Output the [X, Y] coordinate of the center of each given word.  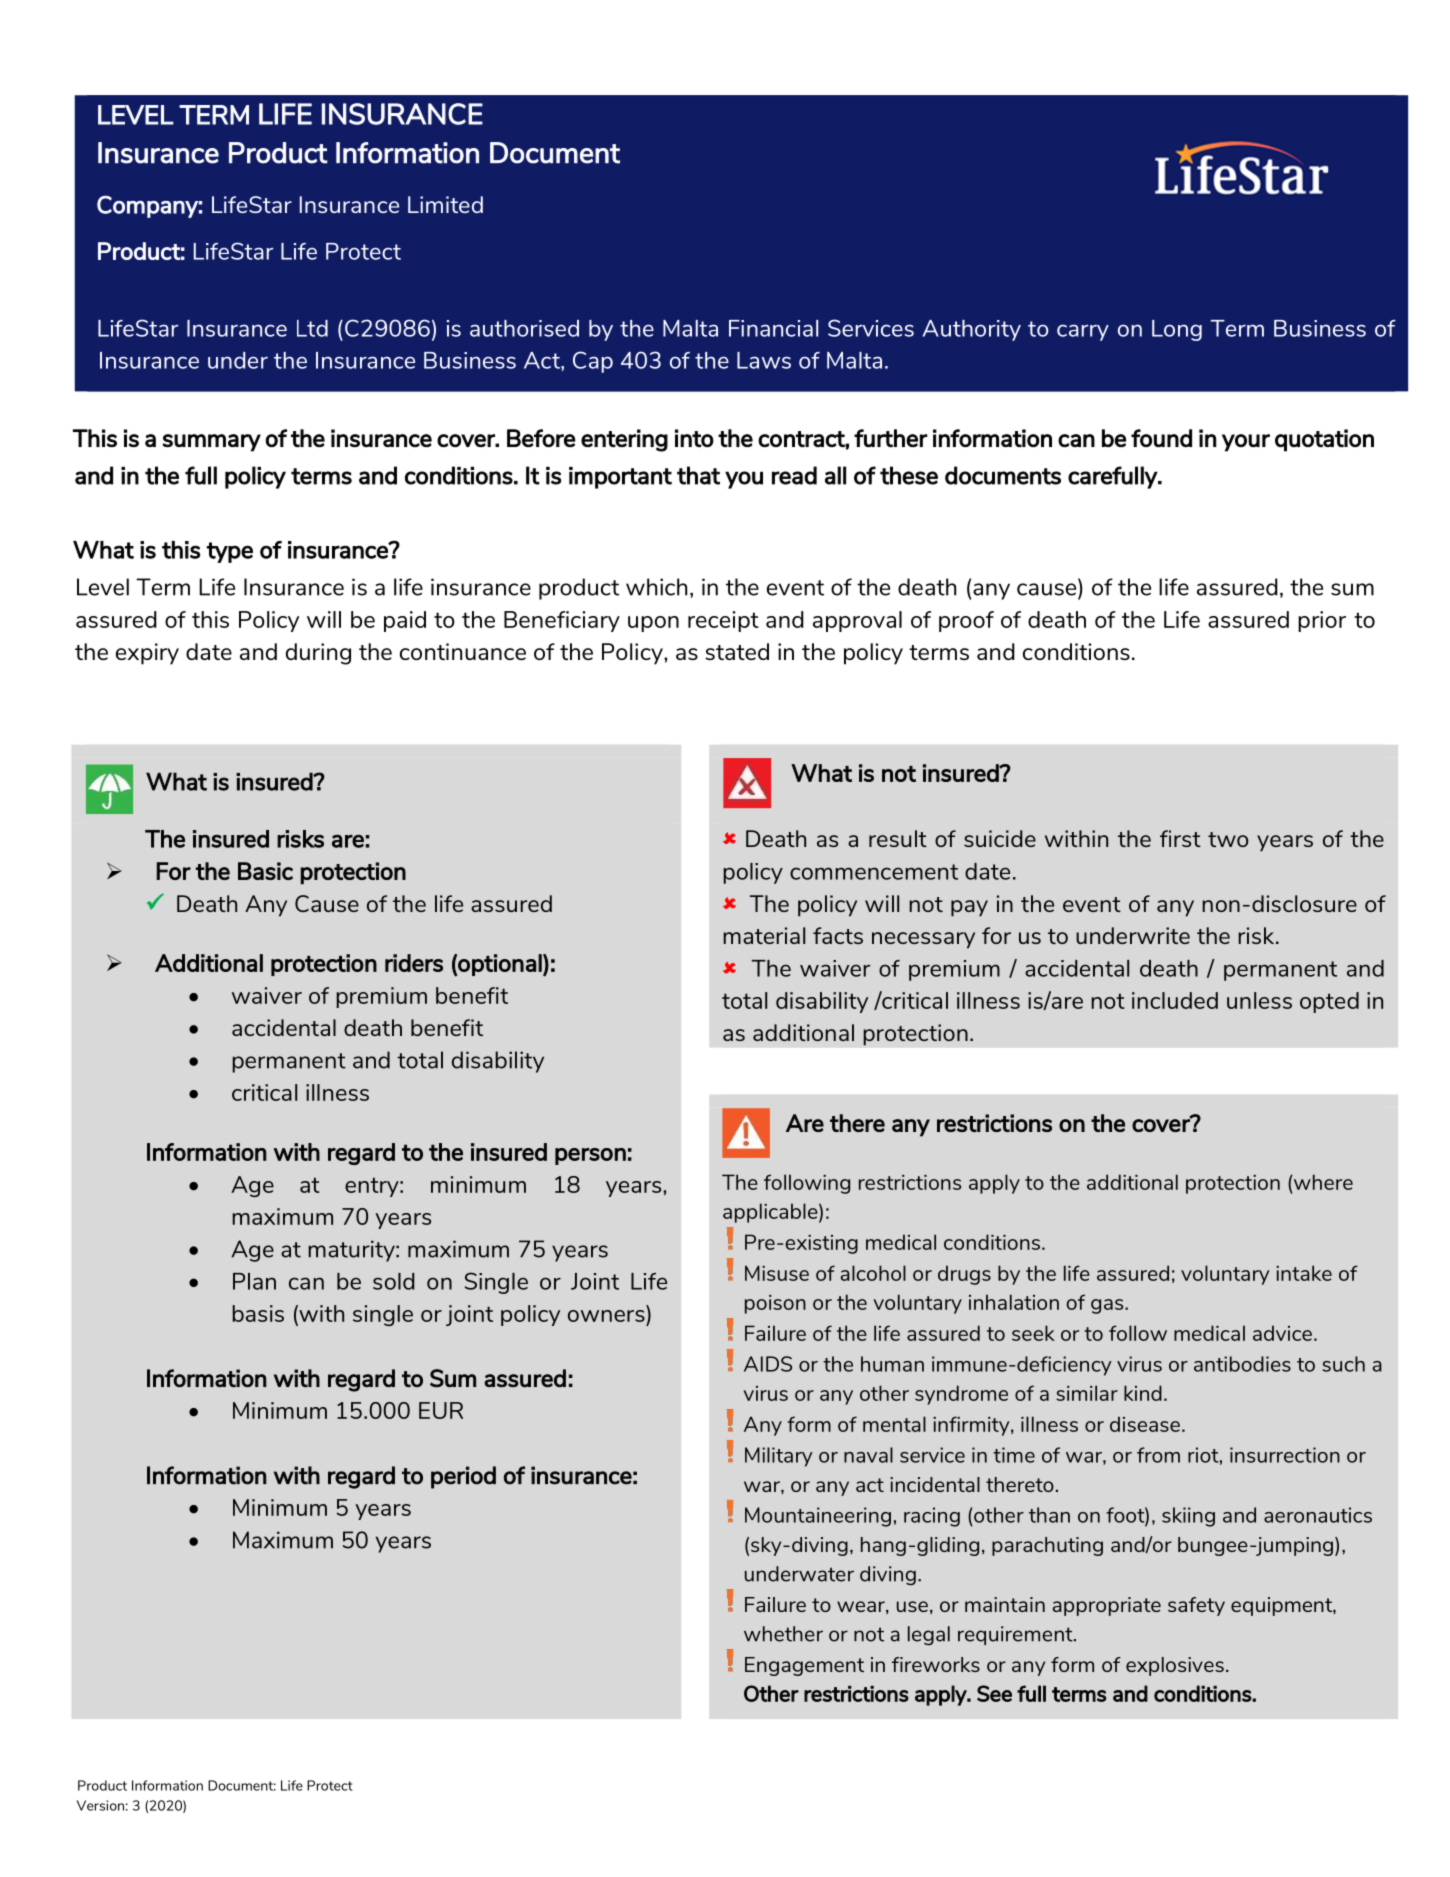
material [764, 935]
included [1175, 1000]
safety [1196, 1606]
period [463, 1477]
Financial [773, 328]
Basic [265, 871]
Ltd [312, 328]
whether [783, 1634]
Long [1177, 330]
